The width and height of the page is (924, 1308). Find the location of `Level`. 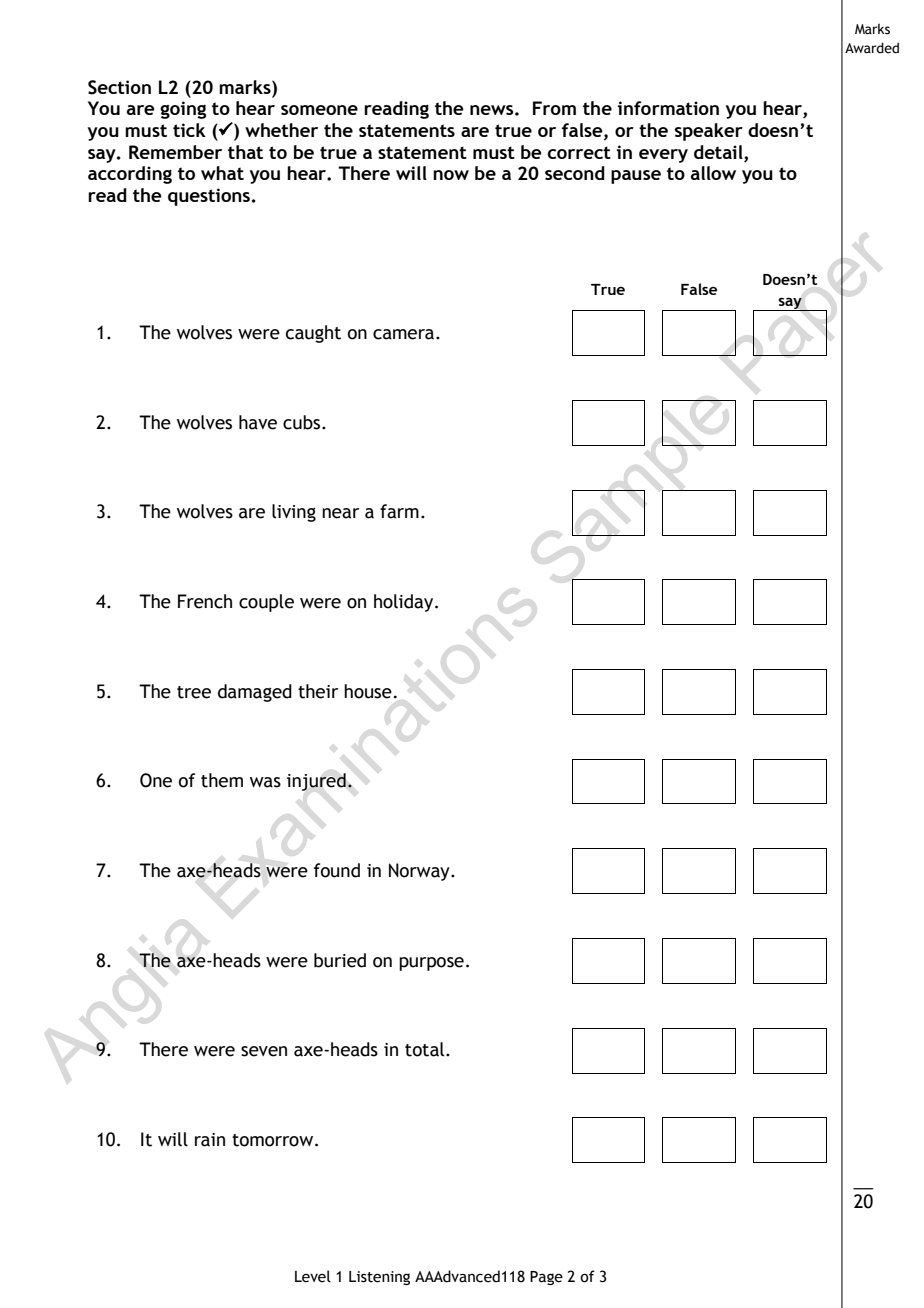

Level is located at coordinates (313, 1276).
